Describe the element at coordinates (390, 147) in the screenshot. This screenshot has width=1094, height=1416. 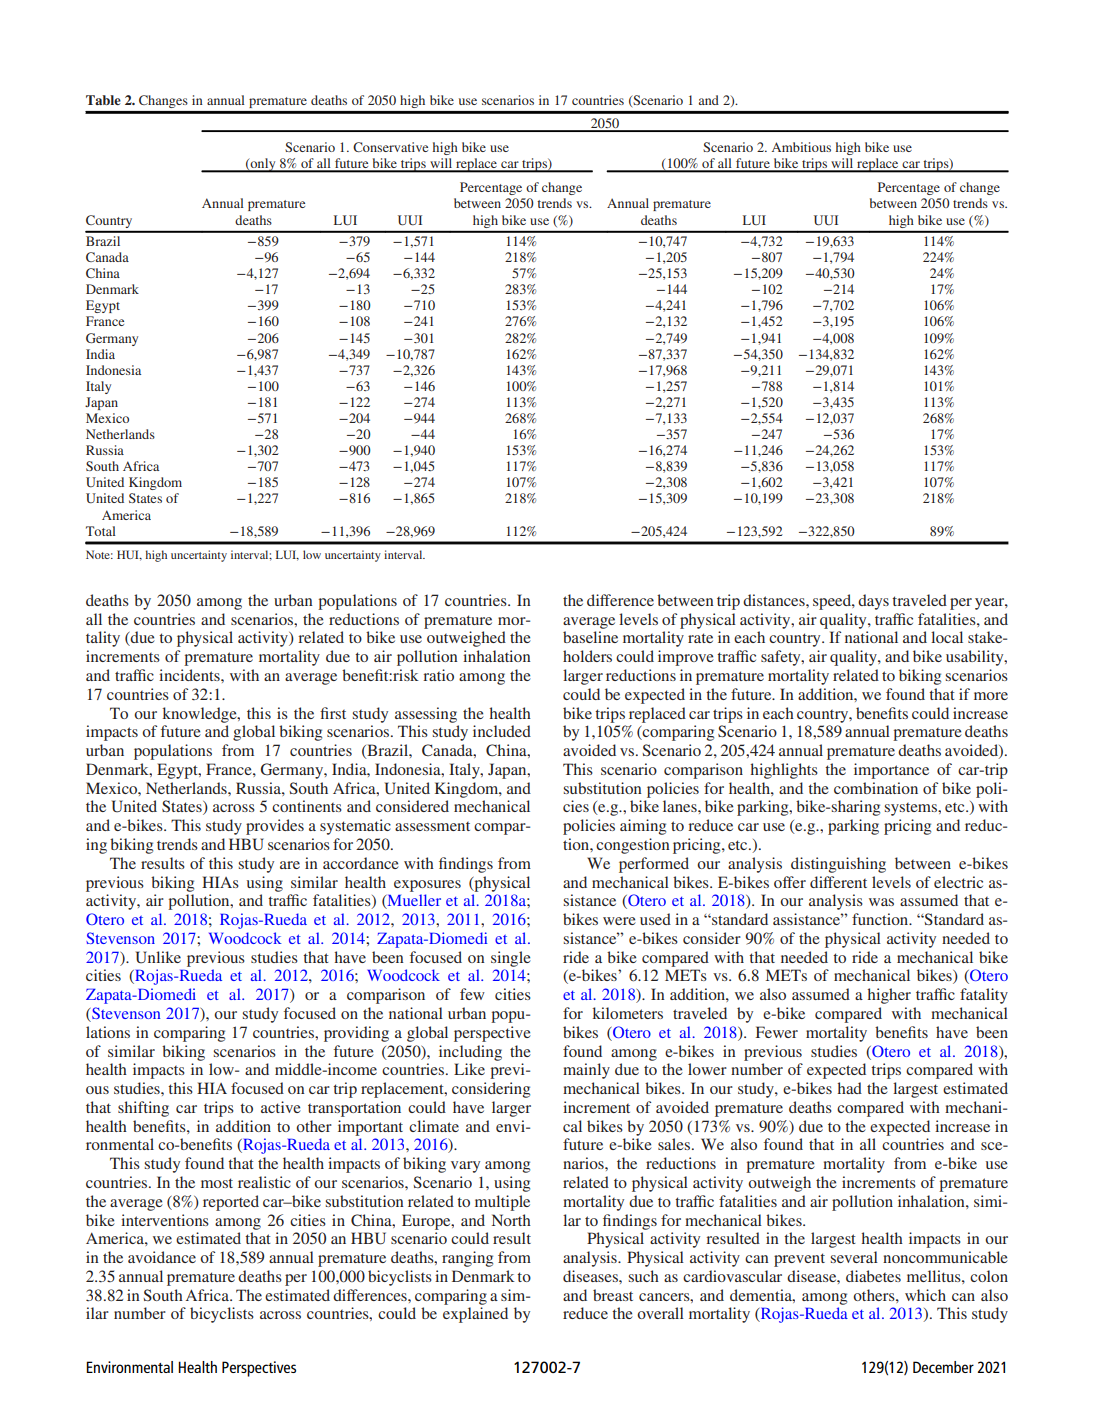
I see `Conservative` at that location.
